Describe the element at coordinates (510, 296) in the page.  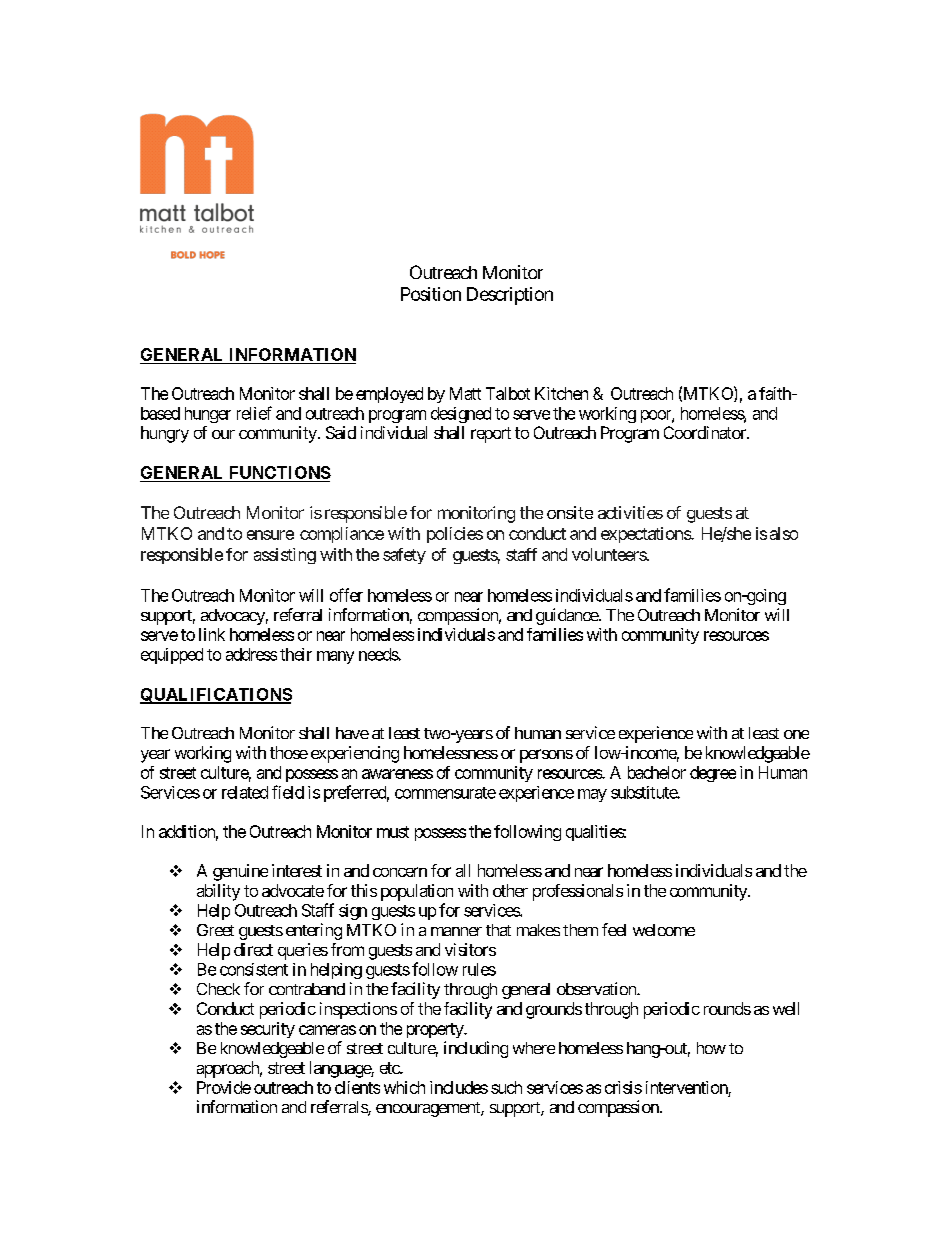
I see `Description` at that location.
